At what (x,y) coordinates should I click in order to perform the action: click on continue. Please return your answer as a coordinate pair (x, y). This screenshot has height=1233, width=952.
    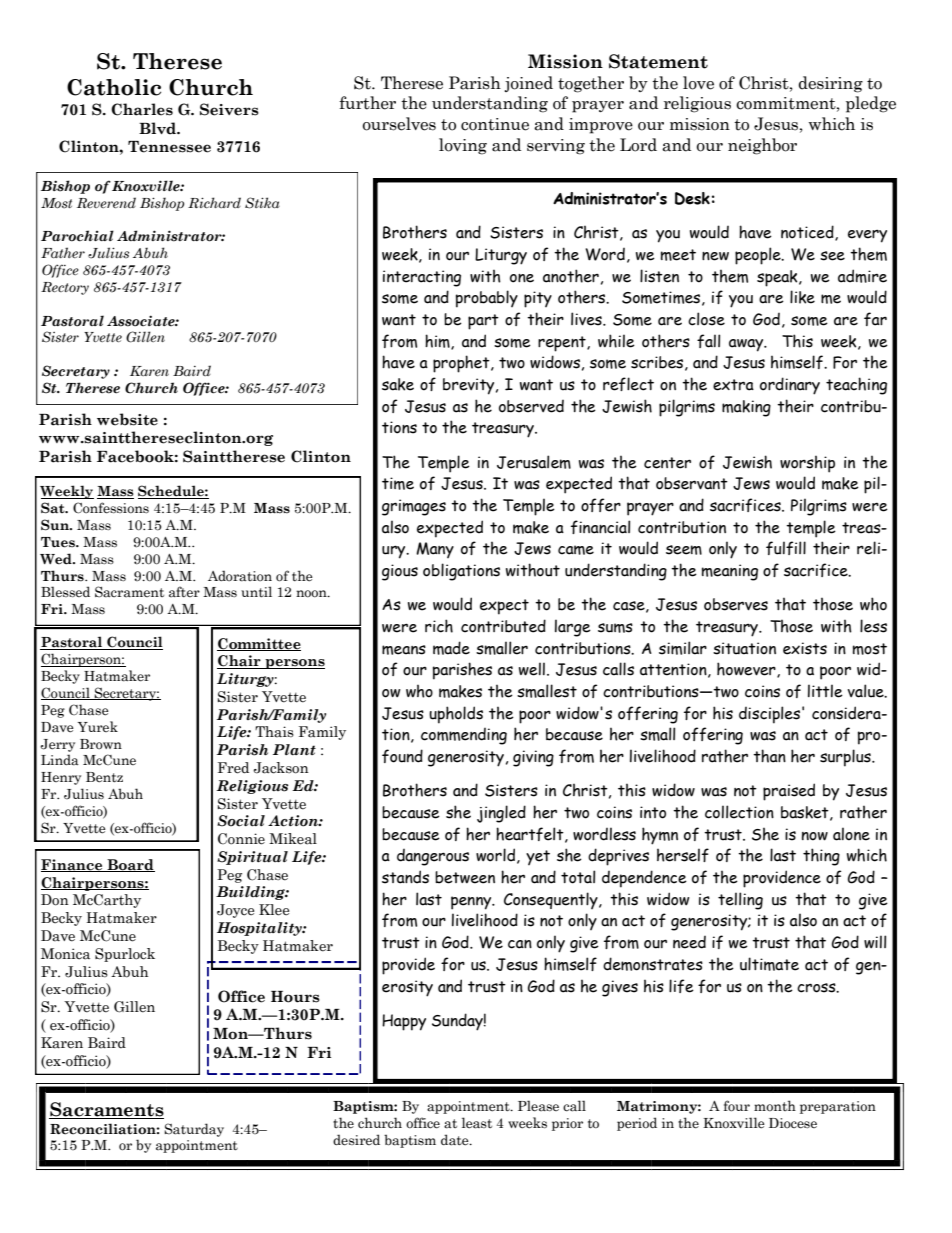
    Looking at the image, I should click on (495, 124).
